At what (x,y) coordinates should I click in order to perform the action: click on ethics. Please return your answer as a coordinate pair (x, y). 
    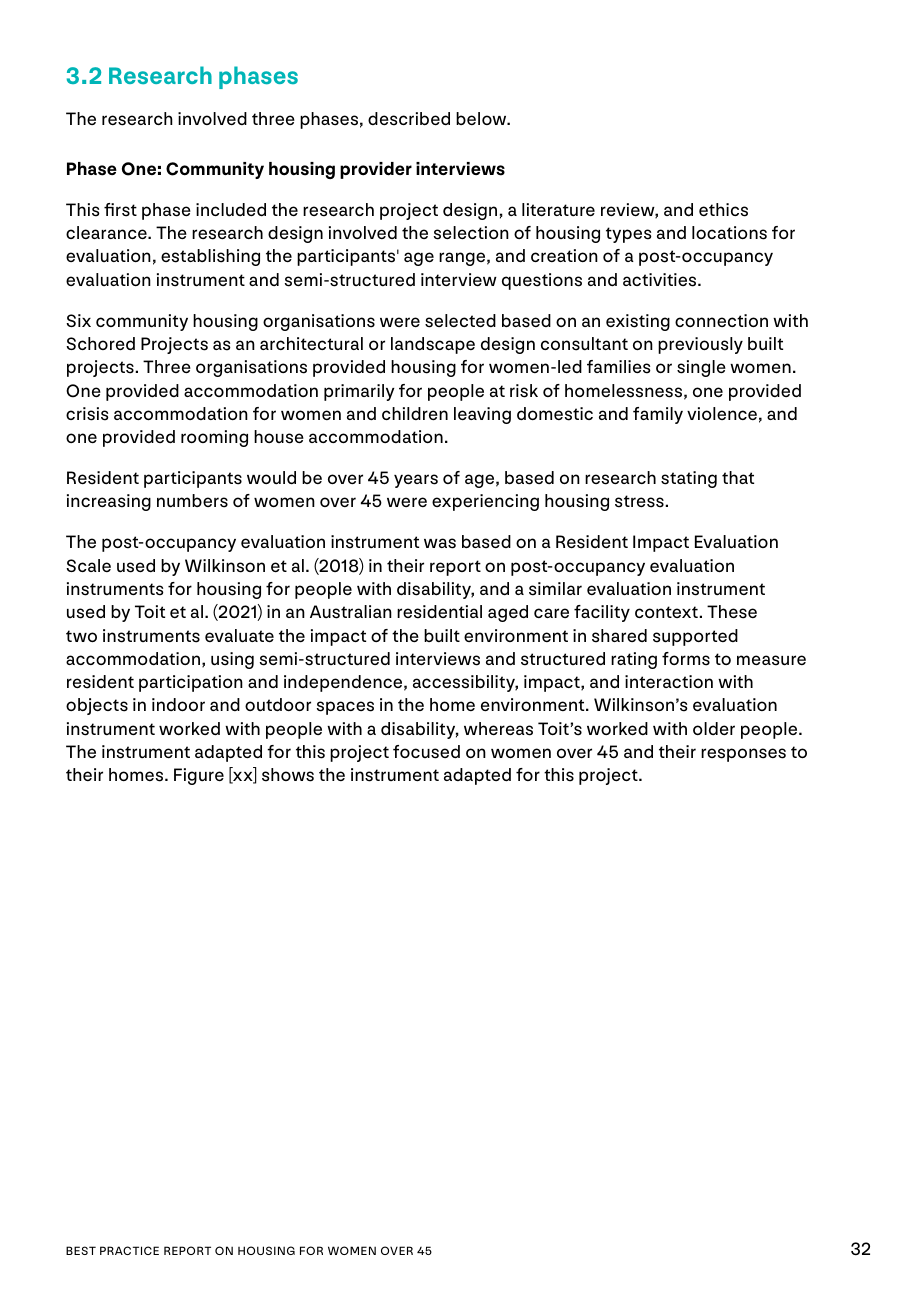
    Looking at the image, I should click on (723, 210).
